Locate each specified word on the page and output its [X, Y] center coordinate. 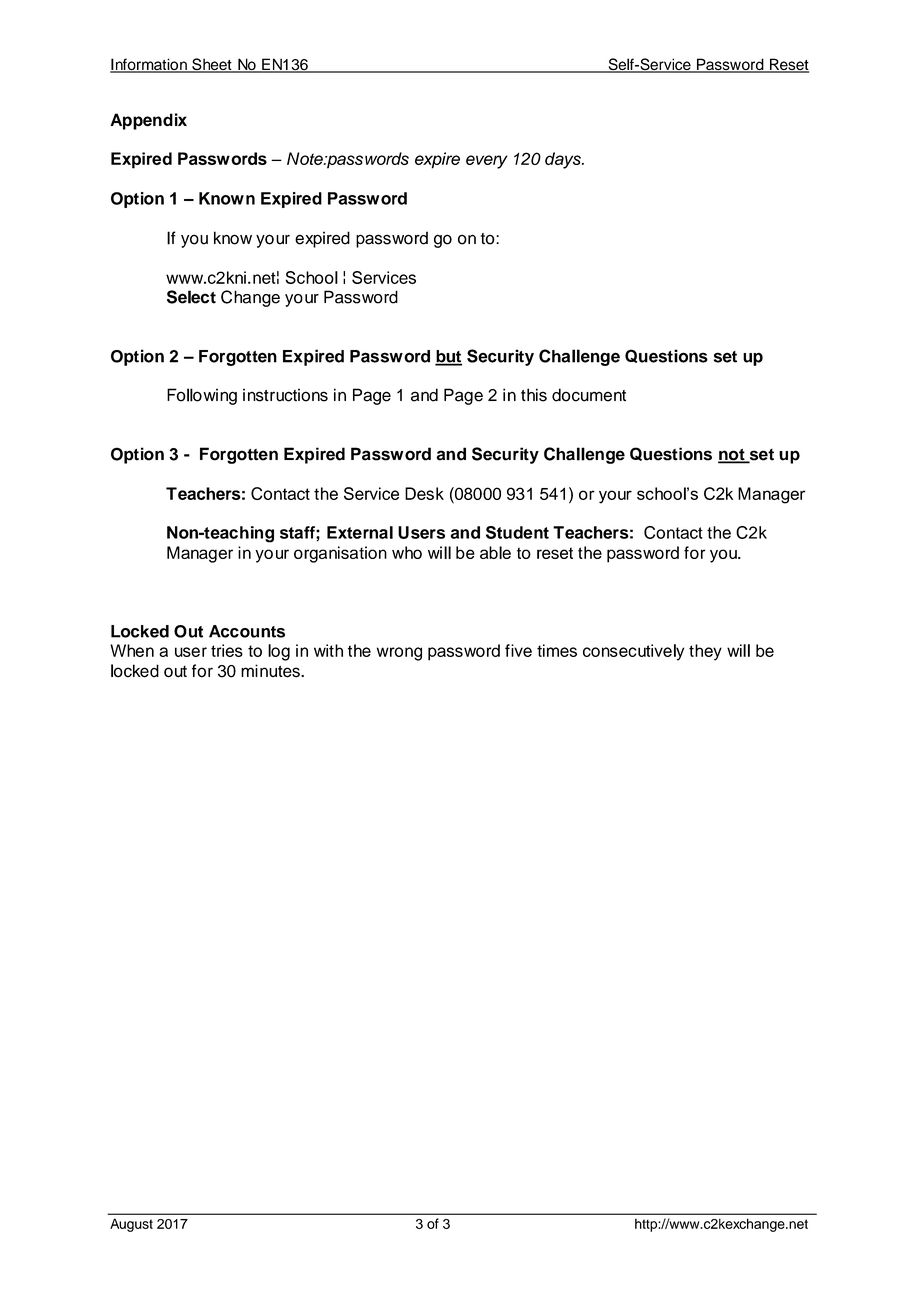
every [487, 162]
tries [227, 650]
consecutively [633, 652]
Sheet [212, 65]
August [131, 1225]
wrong [399, 654]
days [564, 160]
